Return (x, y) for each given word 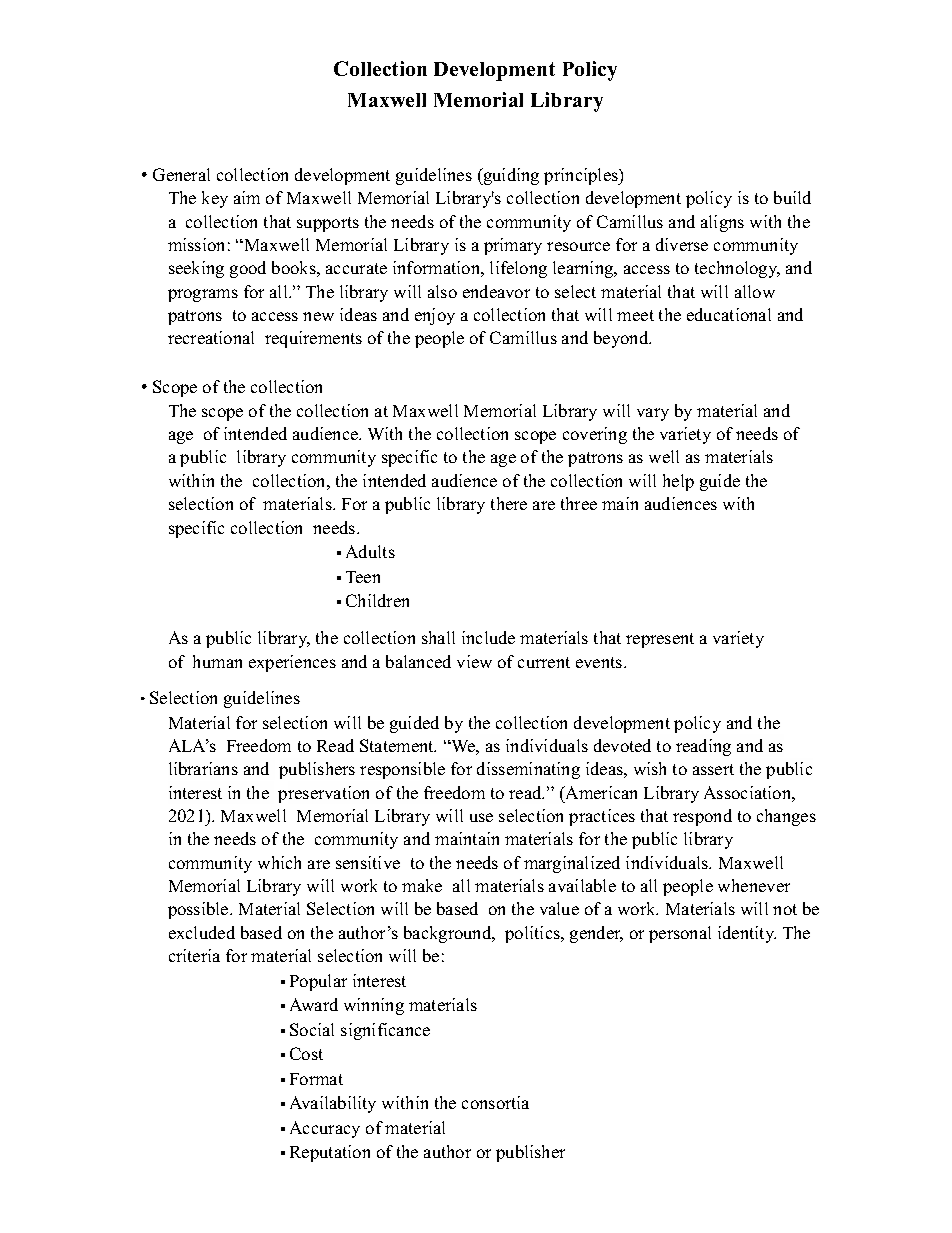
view (474, 661)
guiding (510, 176)
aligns (722, 223)
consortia (495, 1102)
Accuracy (325, 1129)
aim (247, 197)
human (217, 661)
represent (660, 640)
